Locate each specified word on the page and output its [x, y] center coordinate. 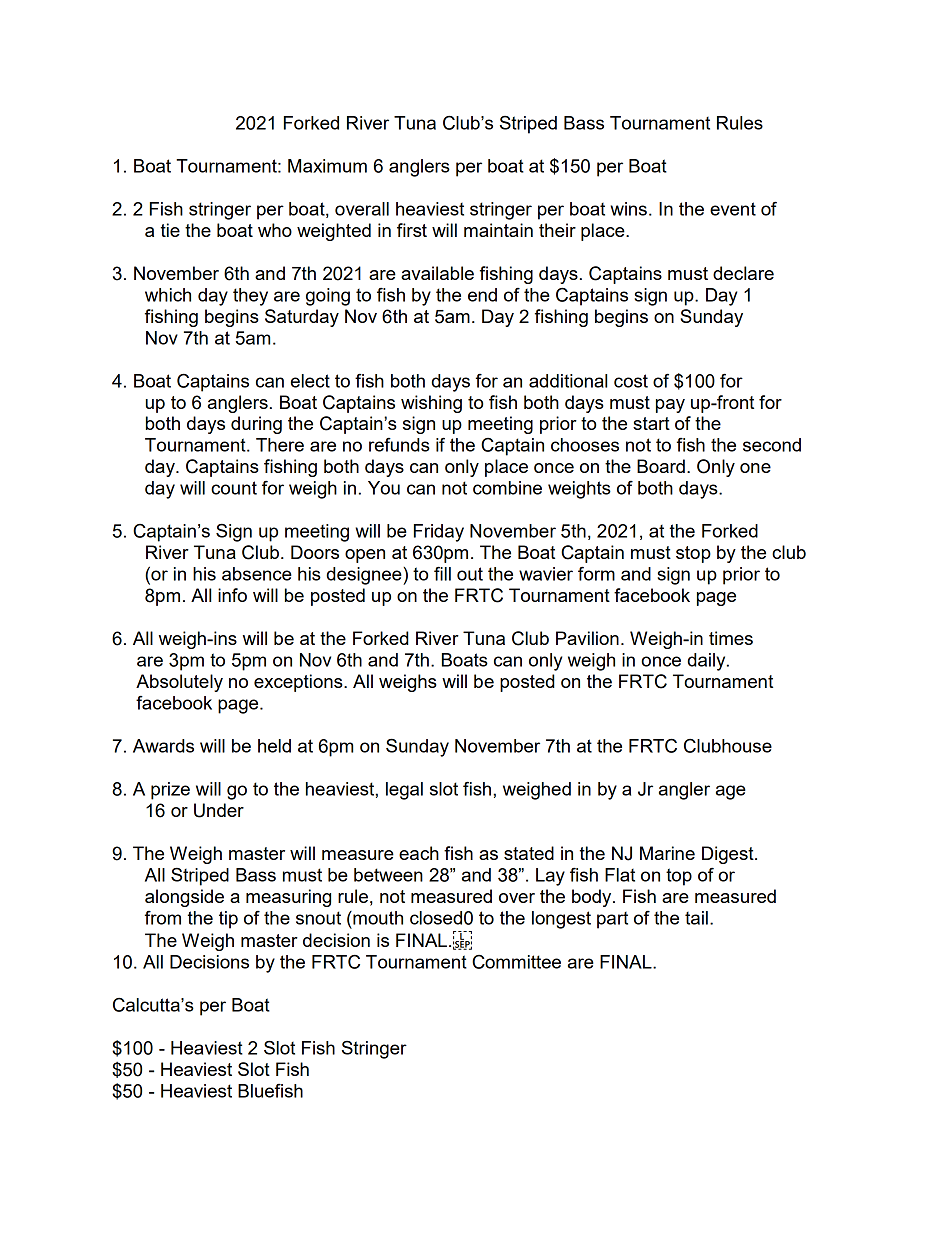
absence [257, 574]
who [275, 230]
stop [693, 554]
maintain [498, 230]
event [733, 209]
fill [442, 573]
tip [228, 920]
